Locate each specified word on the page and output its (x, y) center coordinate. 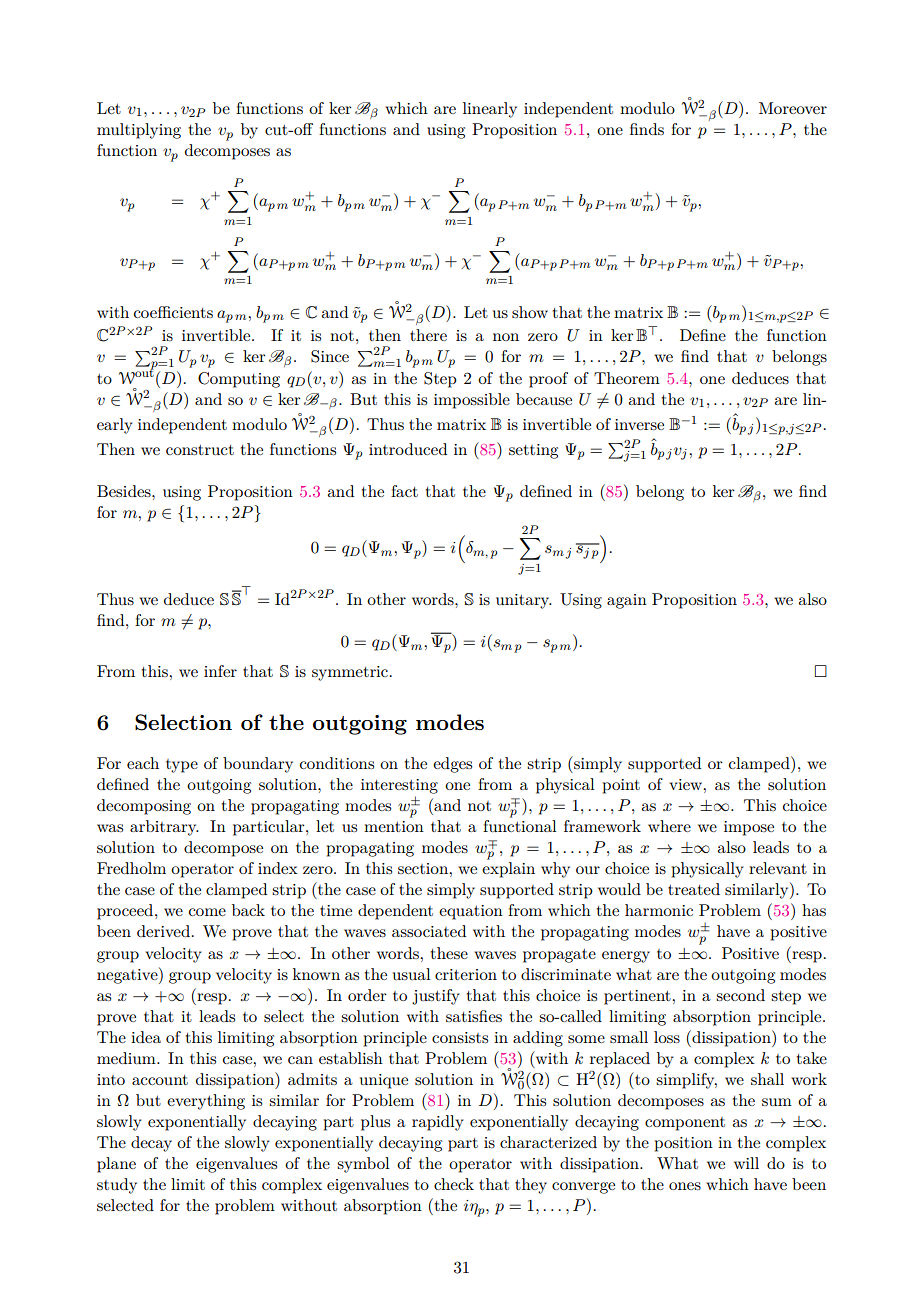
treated (694, 889)
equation (471, 912)
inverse (639, 424)
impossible (472, 401)
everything (206, 1102)
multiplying (139, 131)
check (454, 1184)
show (530, 312)
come (207, 912)
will (746, 1163)
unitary (524, 601)
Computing (239, 380)
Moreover (793, 108)
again (627, 601)
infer (220, 671)
